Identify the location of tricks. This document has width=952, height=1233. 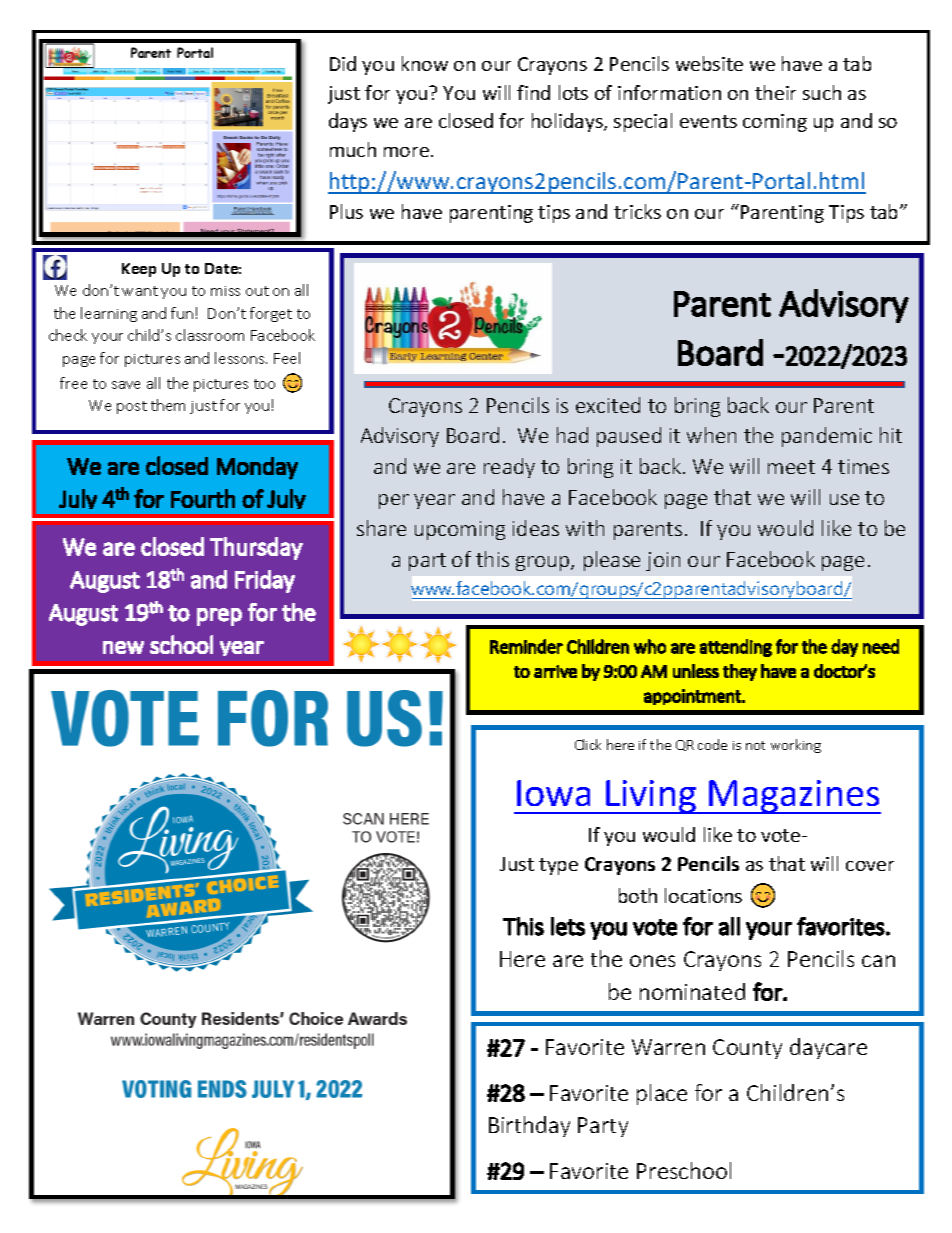
(637, 211).
